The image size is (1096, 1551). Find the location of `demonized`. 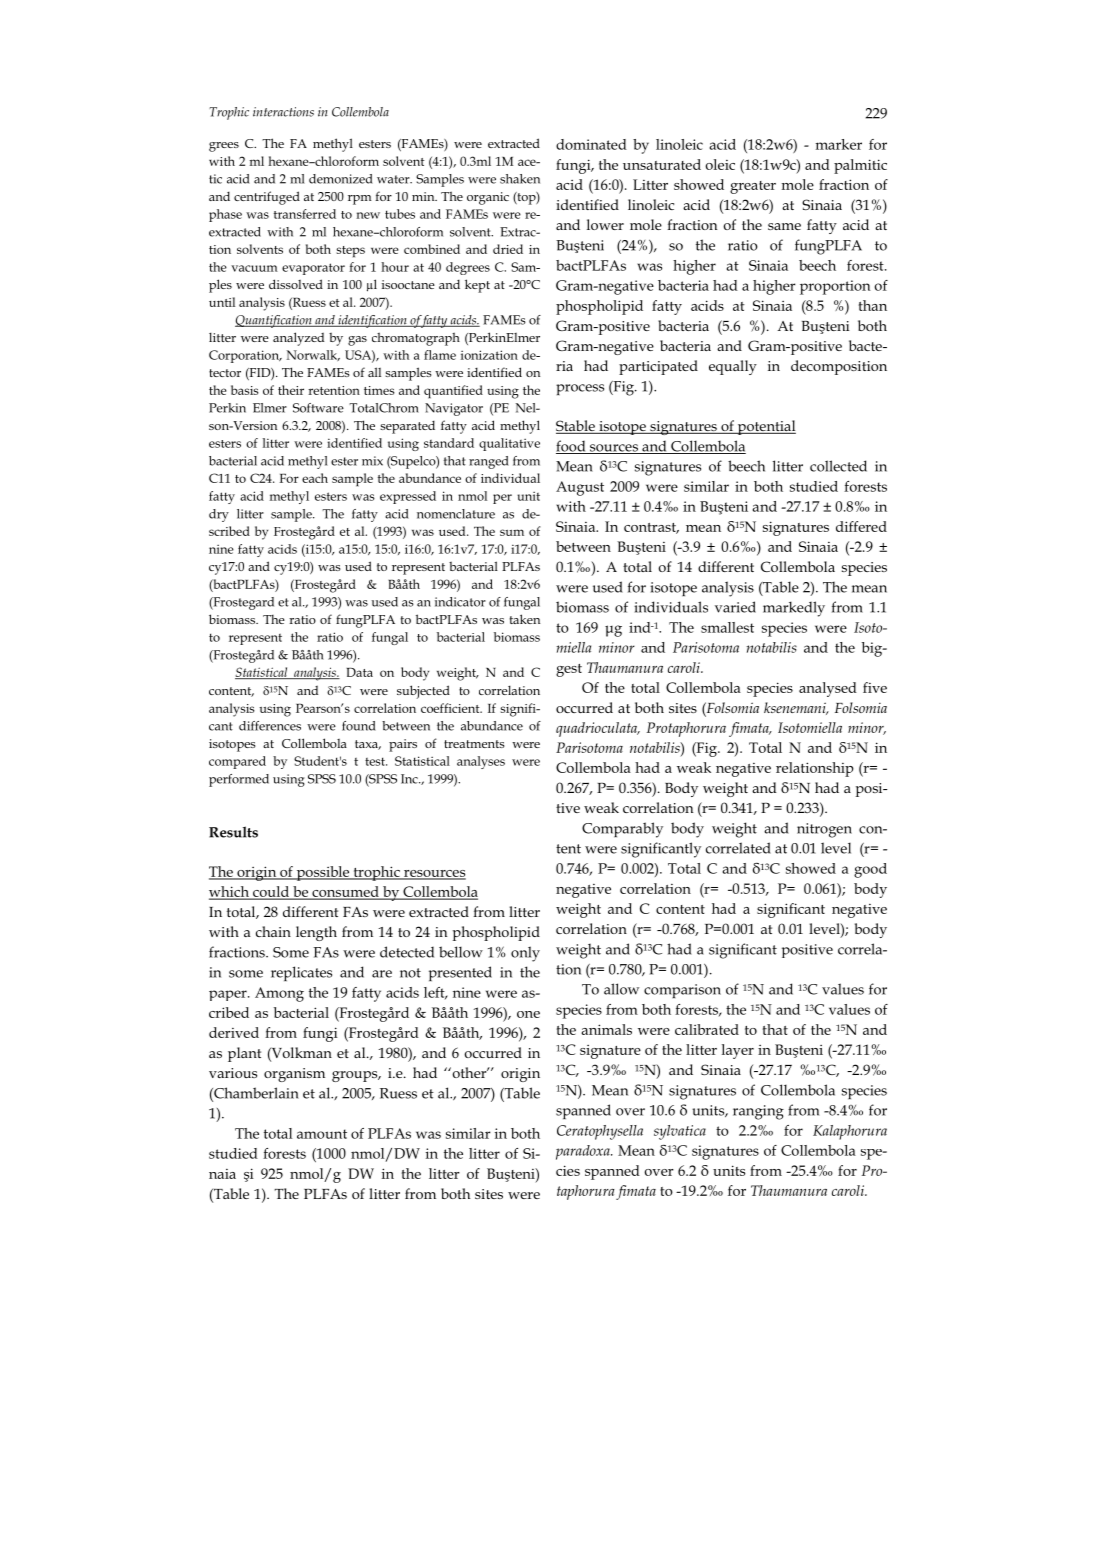

demonized is located at coordinates (341, 179).
